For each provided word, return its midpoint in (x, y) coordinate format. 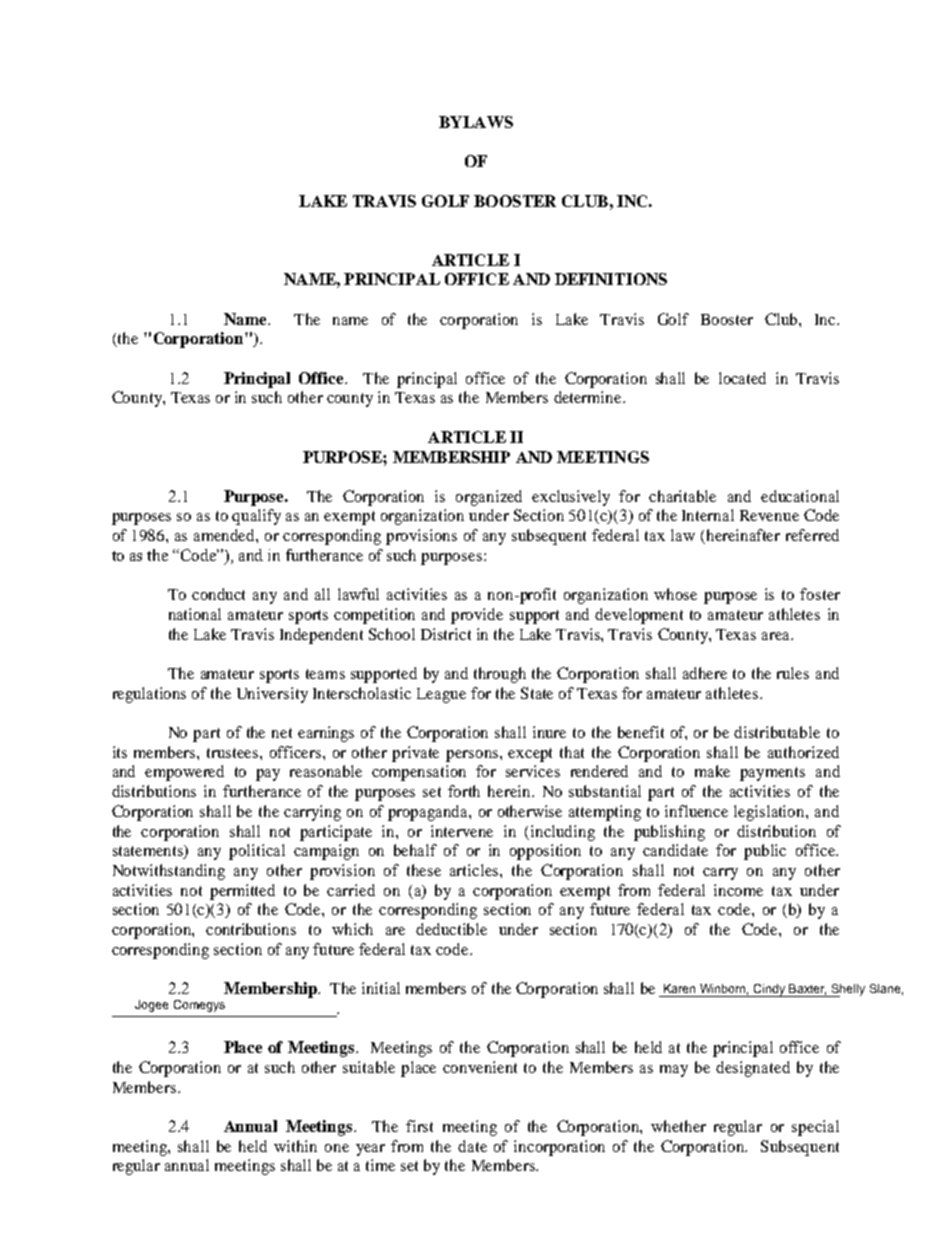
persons (473, 756)
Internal (708, 515)
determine (589, 397)
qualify (256, 517)
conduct (218, 594)
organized (489, 498)
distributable (777, 732)
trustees (234, 753)
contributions (251, 929)
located (742, 378)
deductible (451, 929)
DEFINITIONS (611, 279)
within (295, 1146)
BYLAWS (476, 122)
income (738, 890)
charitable (682, 496)
